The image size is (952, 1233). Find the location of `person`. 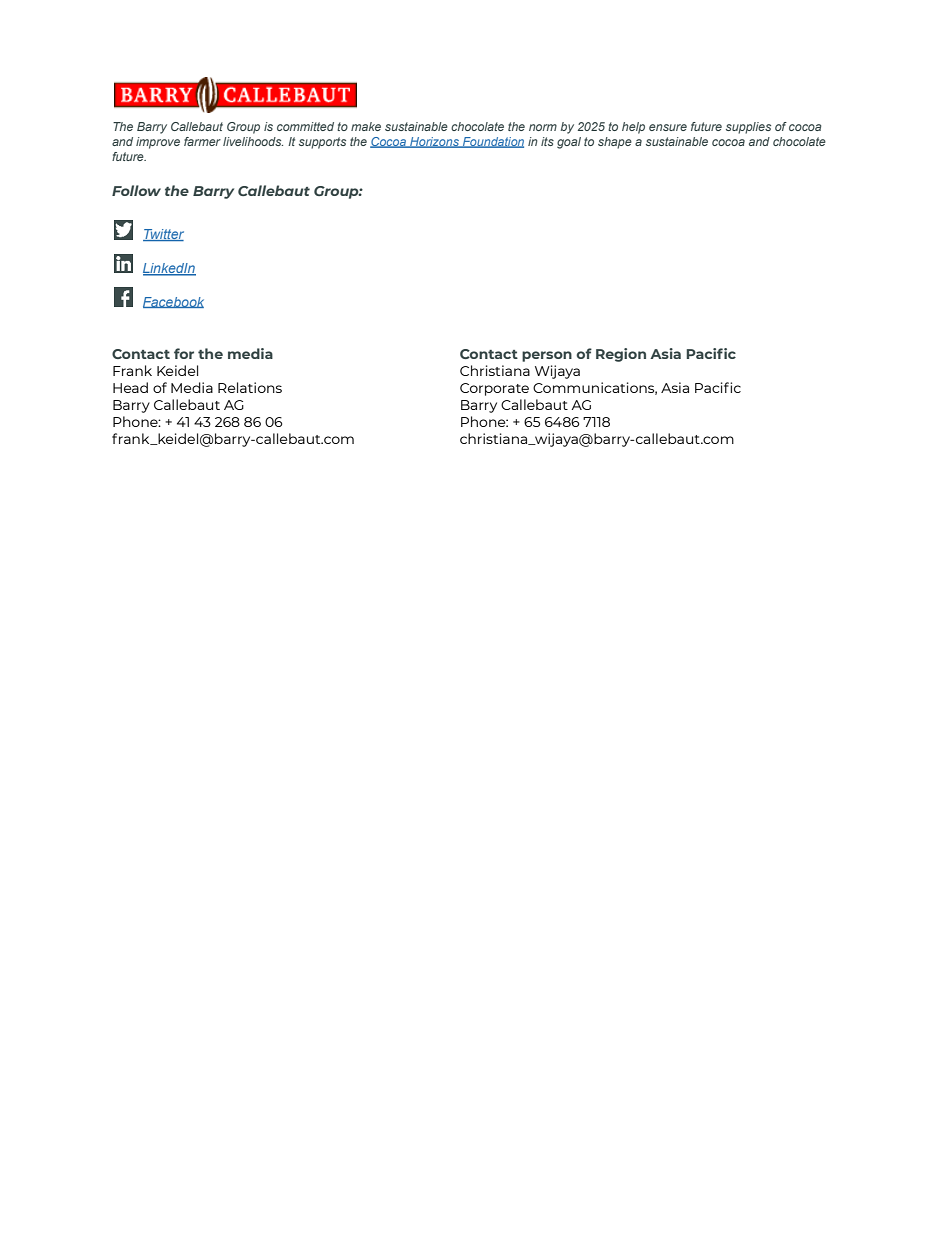

person is located at coordinates (547, 356).
